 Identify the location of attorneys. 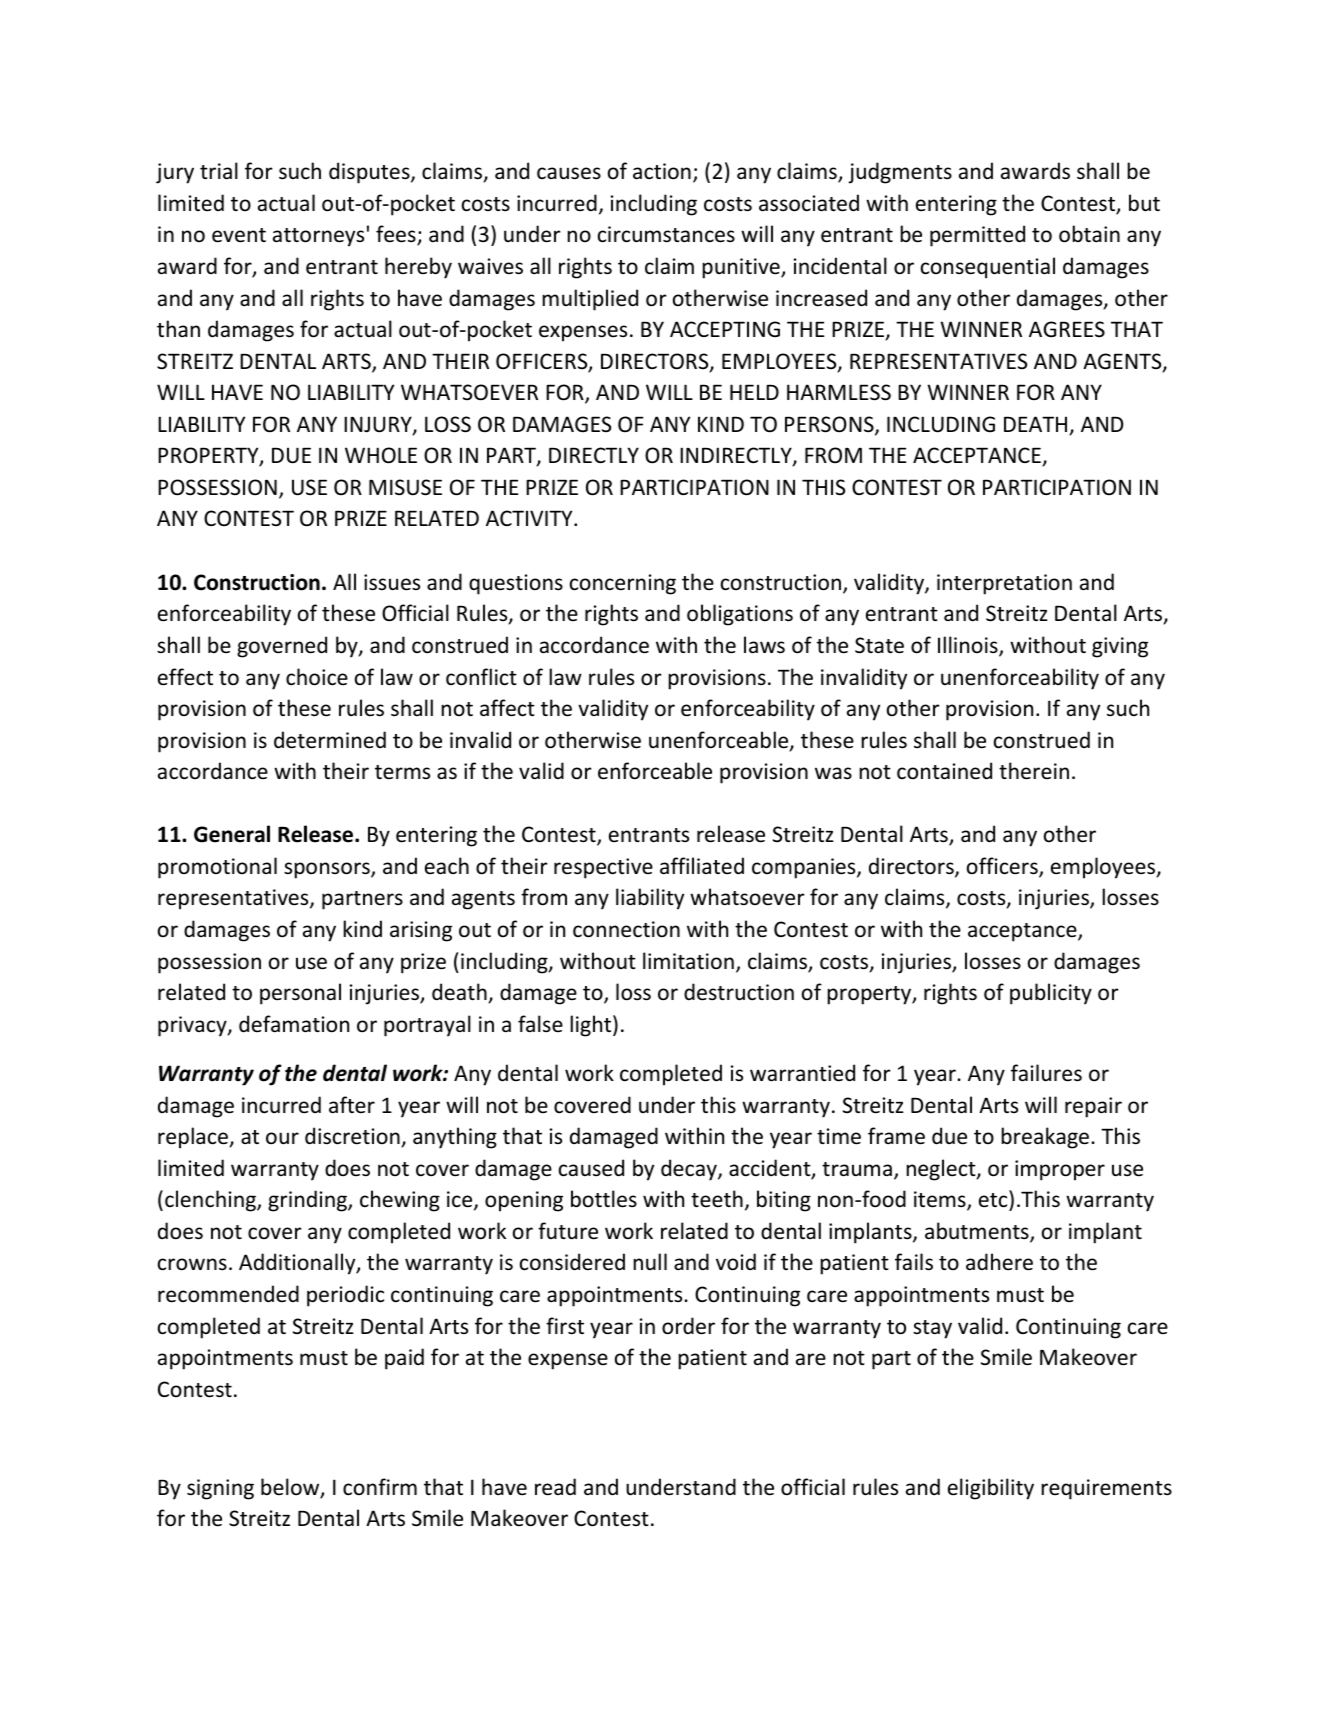
(318, 237).
